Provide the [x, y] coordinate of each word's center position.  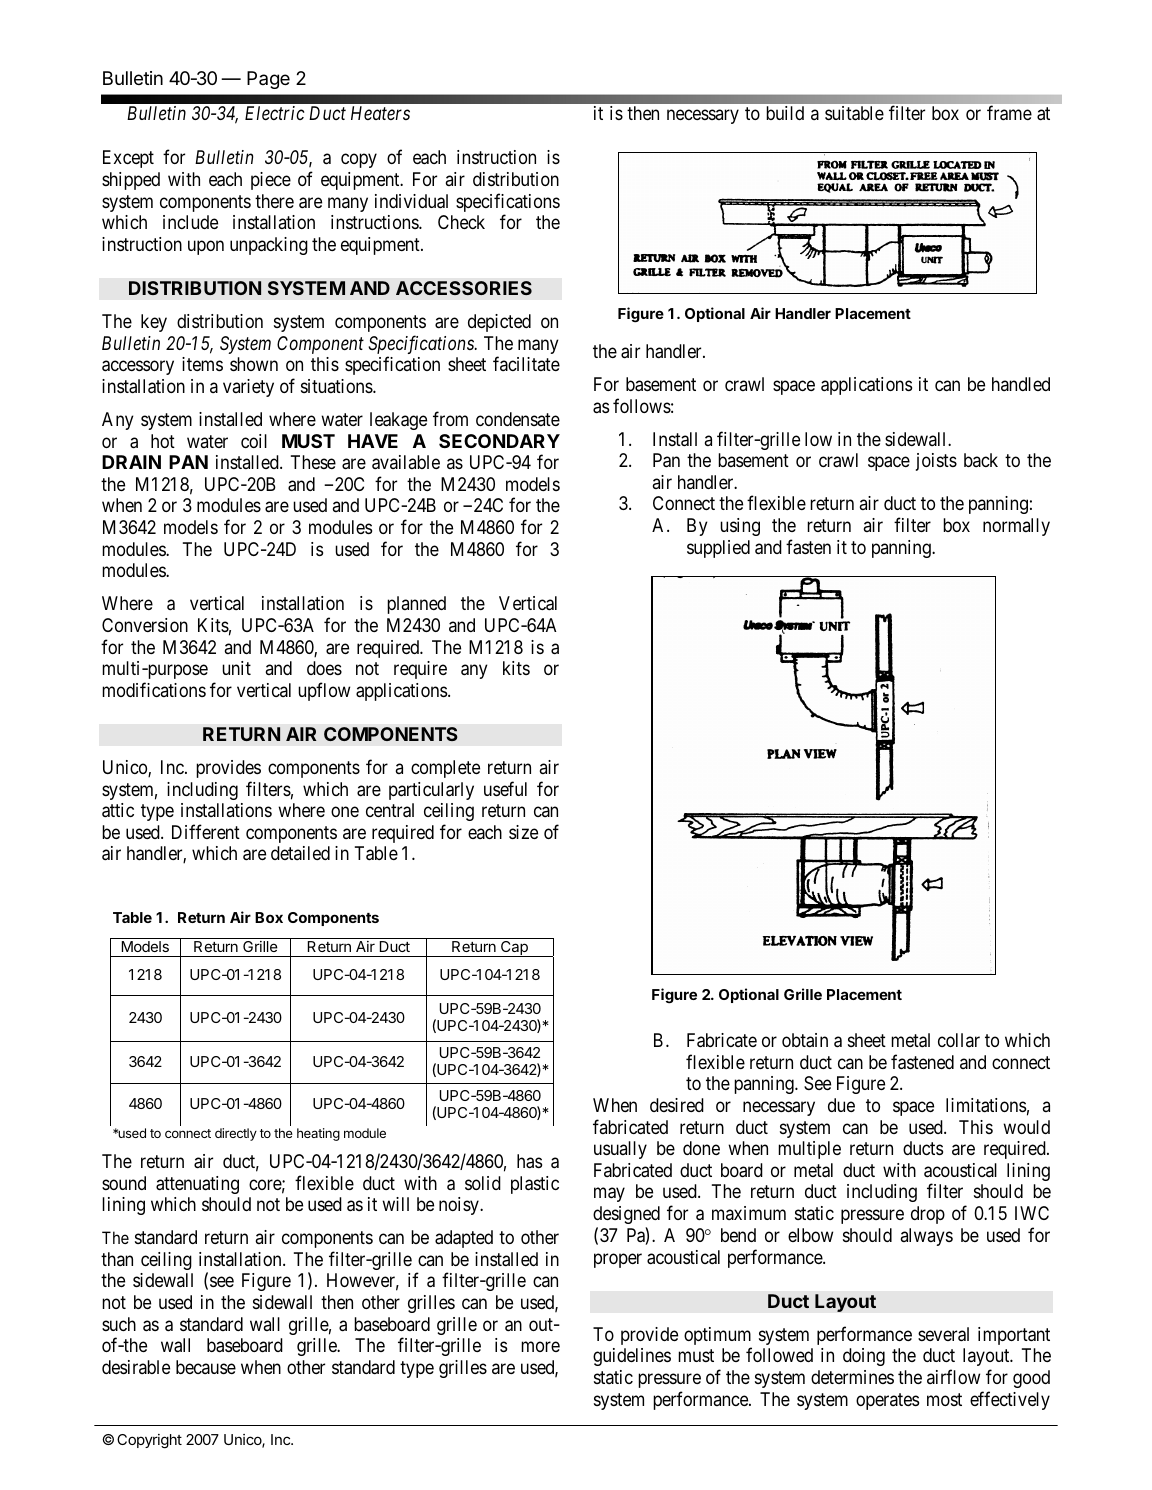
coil [254, 441]
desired [677, 1105]
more [540, 1347]
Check [461, 222]
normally [1016, 527]
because [206, 1367]
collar [959, 1040]
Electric [274, 113]
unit [236, 668]
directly [236, 1134]
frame [1009, 113]
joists [936, 462]
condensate [518, 419]
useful [505, 788]
